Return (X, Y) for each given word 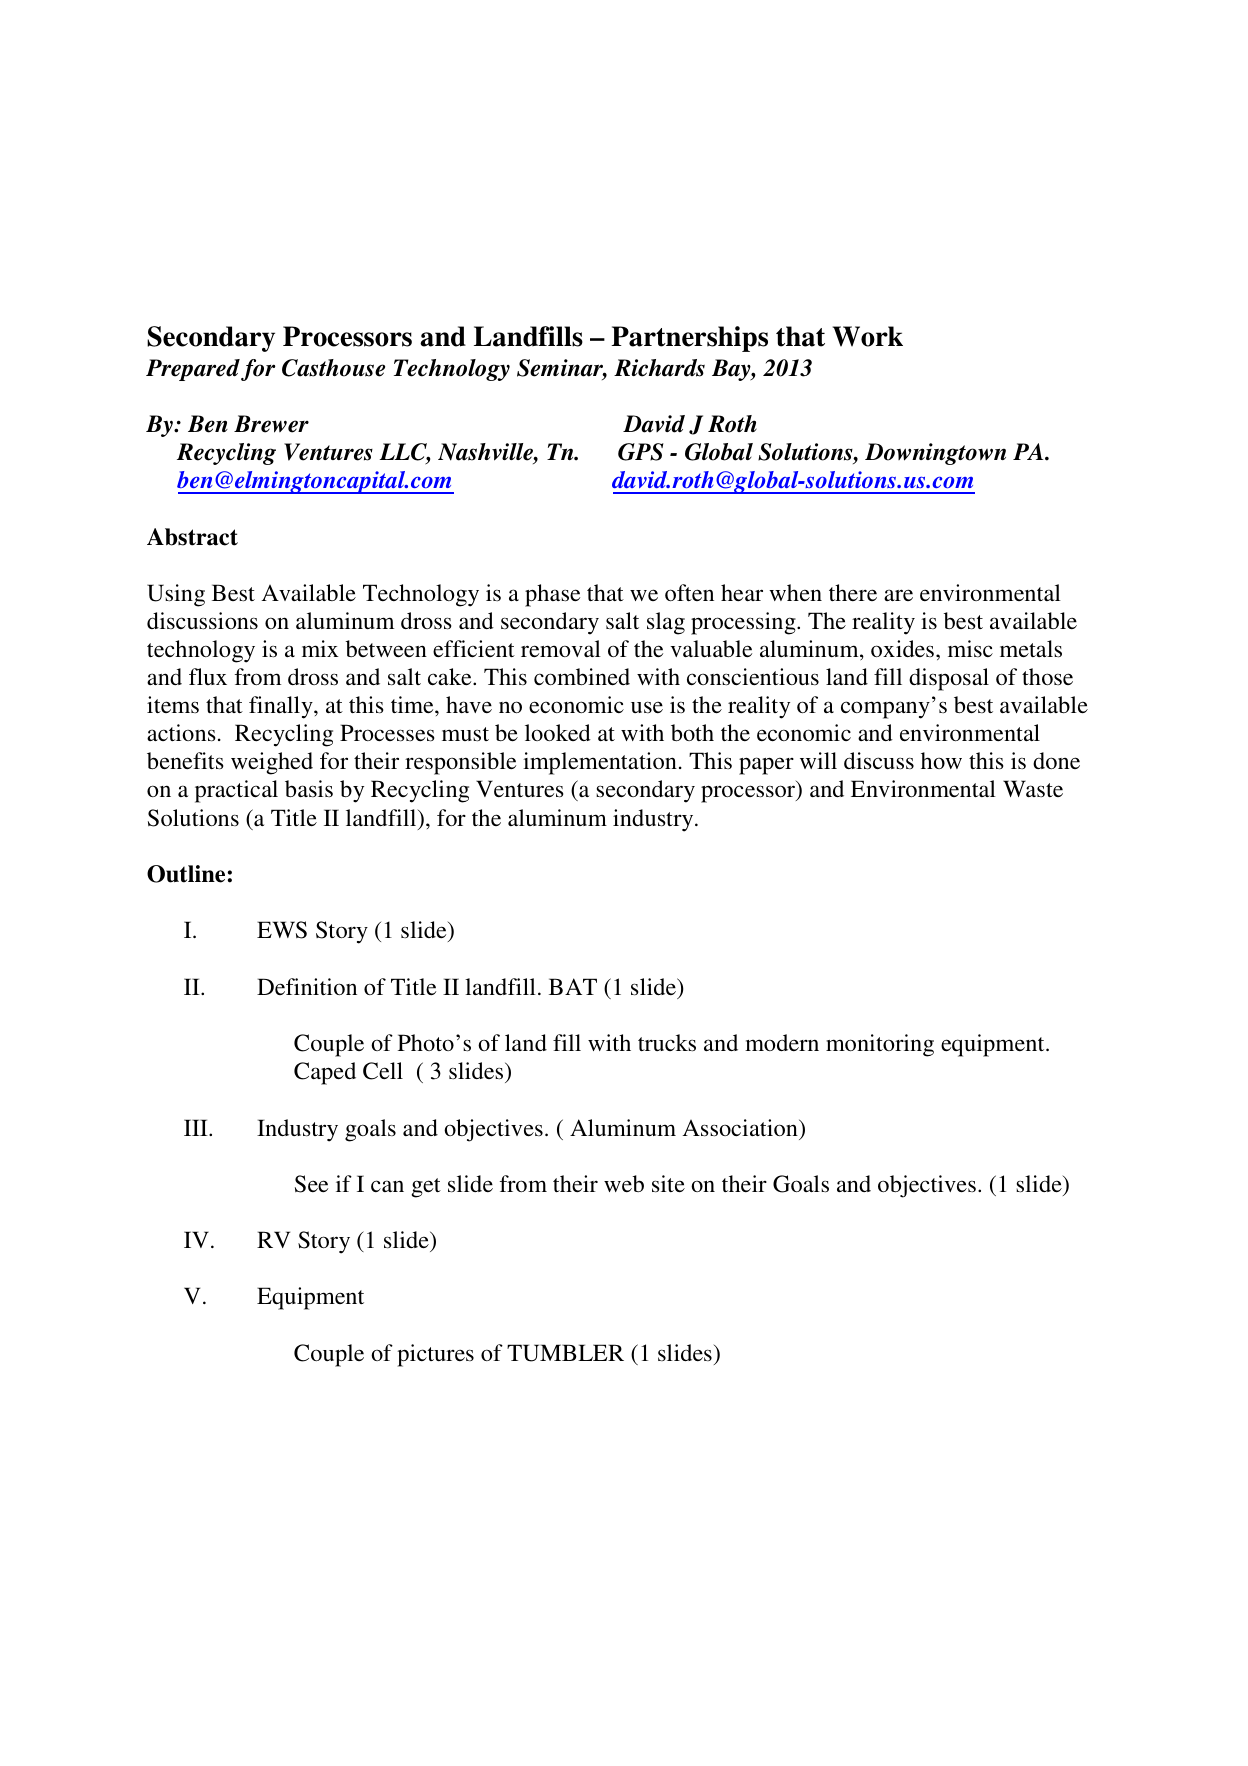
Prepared (193, 370)
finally (282, 707)
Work (868, 336)
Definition (307, 986)
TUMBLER (565, 1353)
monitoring (880, 1045)
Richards (659, 368)
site (668, 1183)
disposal (949, 679)
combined (582, 676)
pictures (435, 1355)
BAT (573, 986)
